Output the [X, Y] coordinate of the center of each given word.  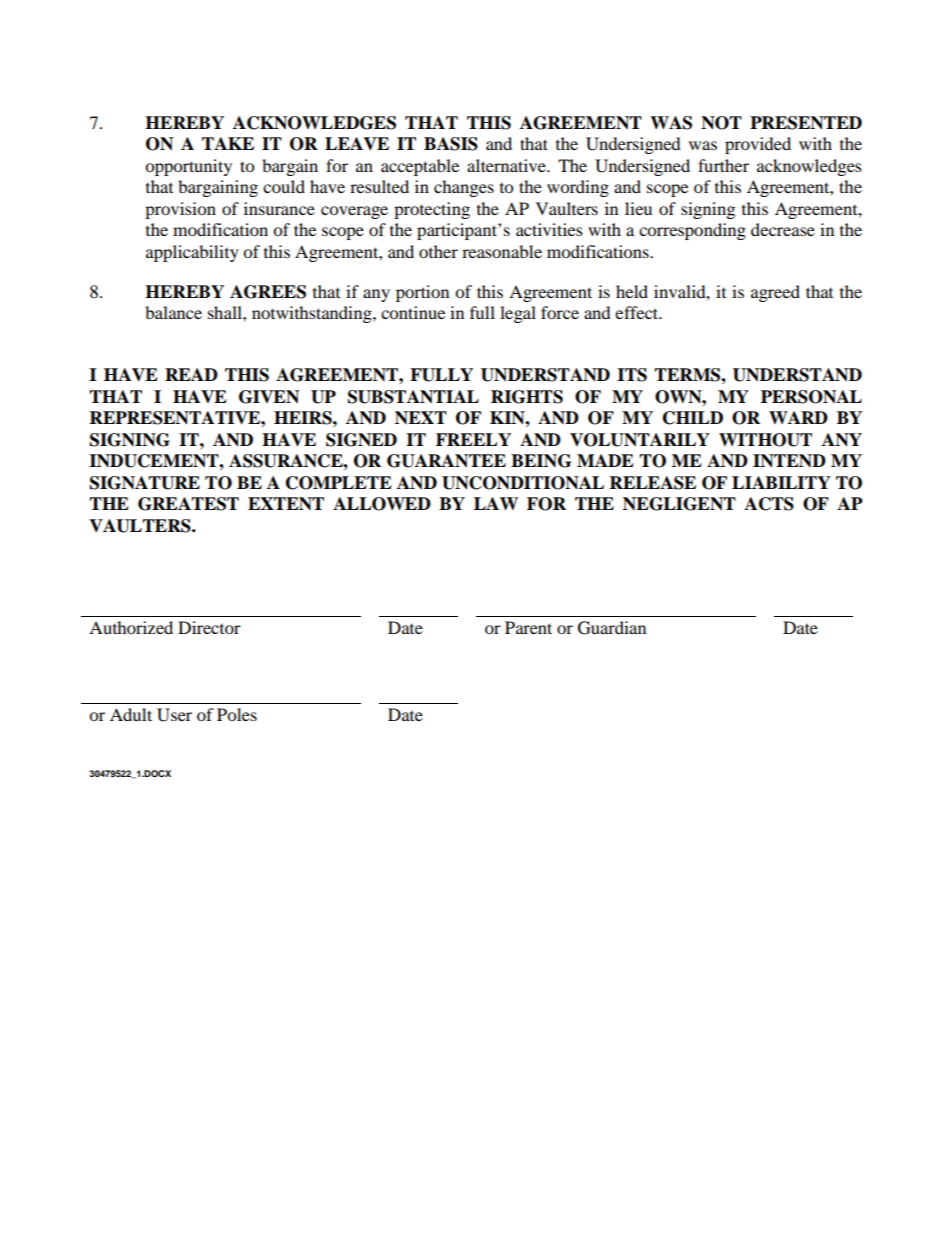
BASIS [451, 144]
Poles [237, 714]
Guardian [612, 628]
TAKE [228, 143]
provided [758, 145]
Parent [528, 627]
